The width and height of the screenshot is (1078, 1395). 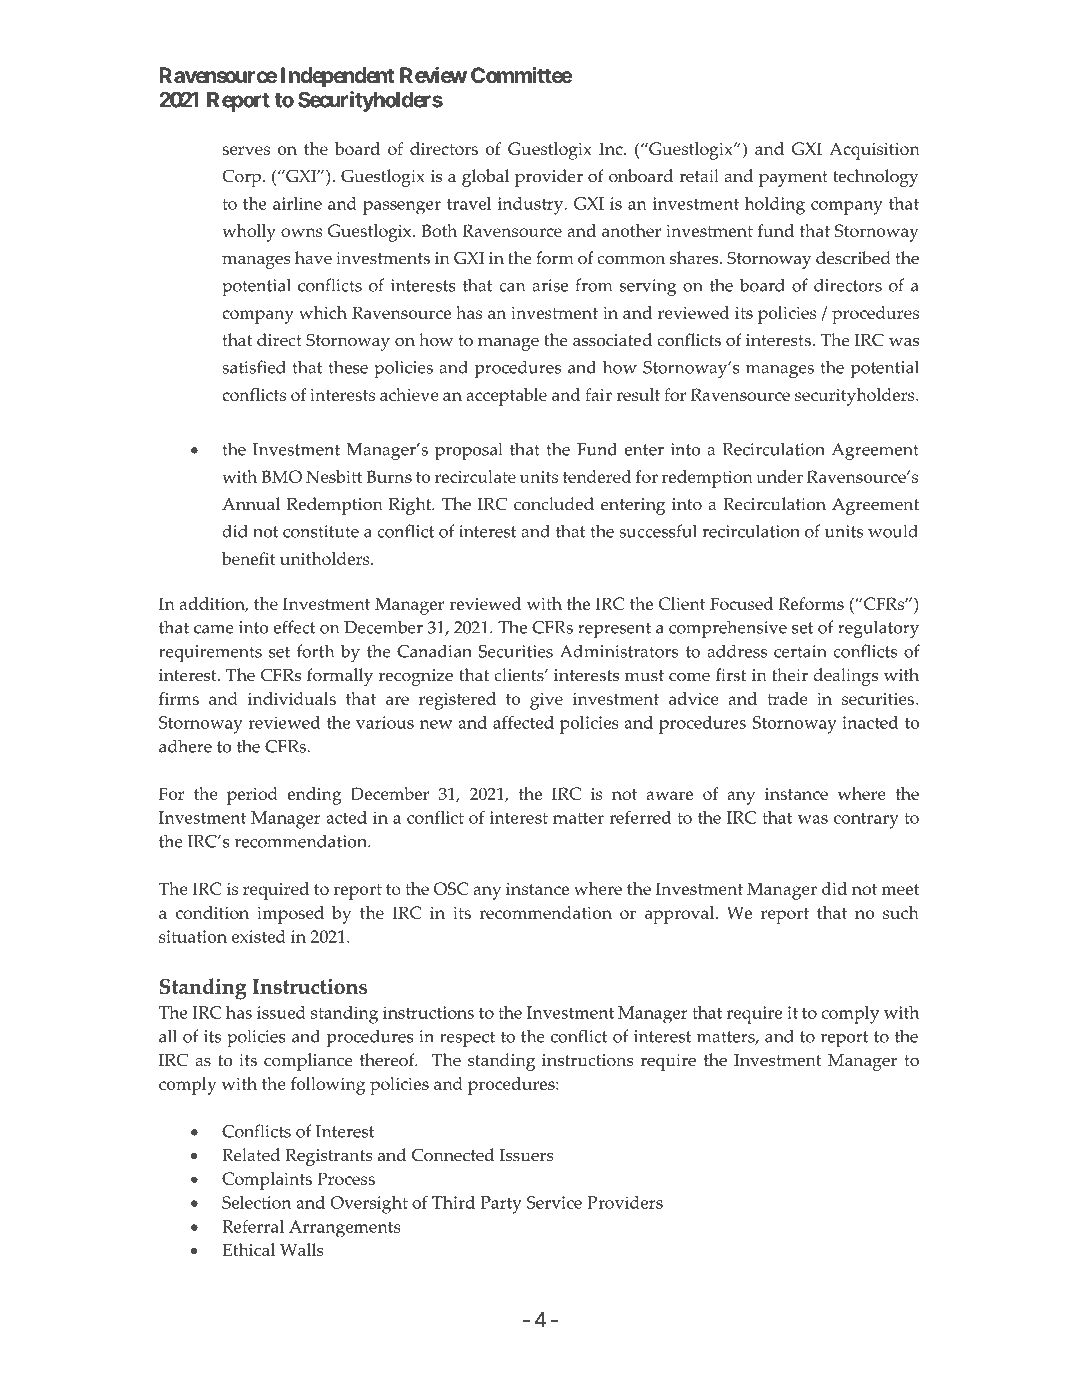 I want to click on benefit, so click(x=249, y=558).
